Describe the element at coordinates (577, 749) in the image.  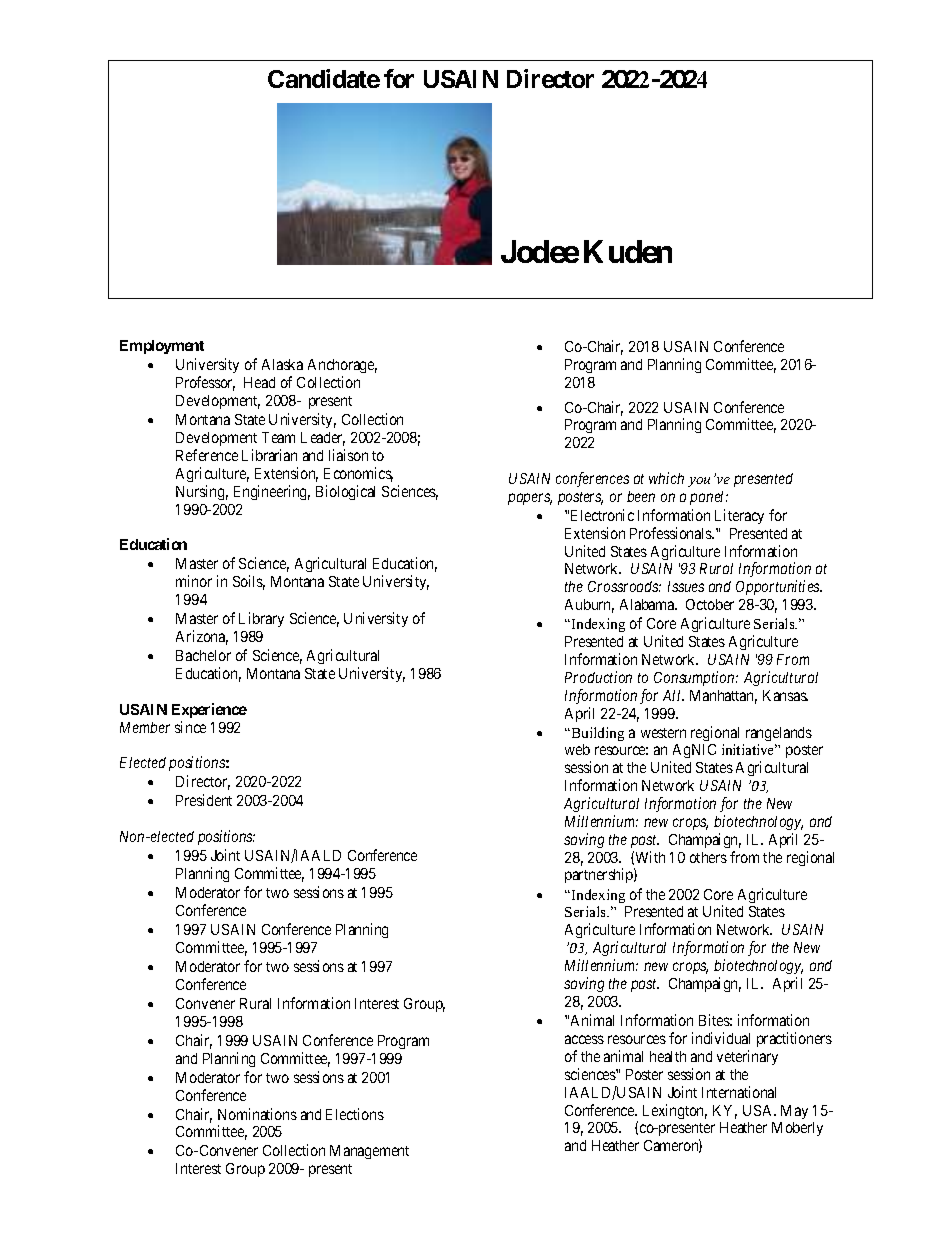
I see `web` at that location.
